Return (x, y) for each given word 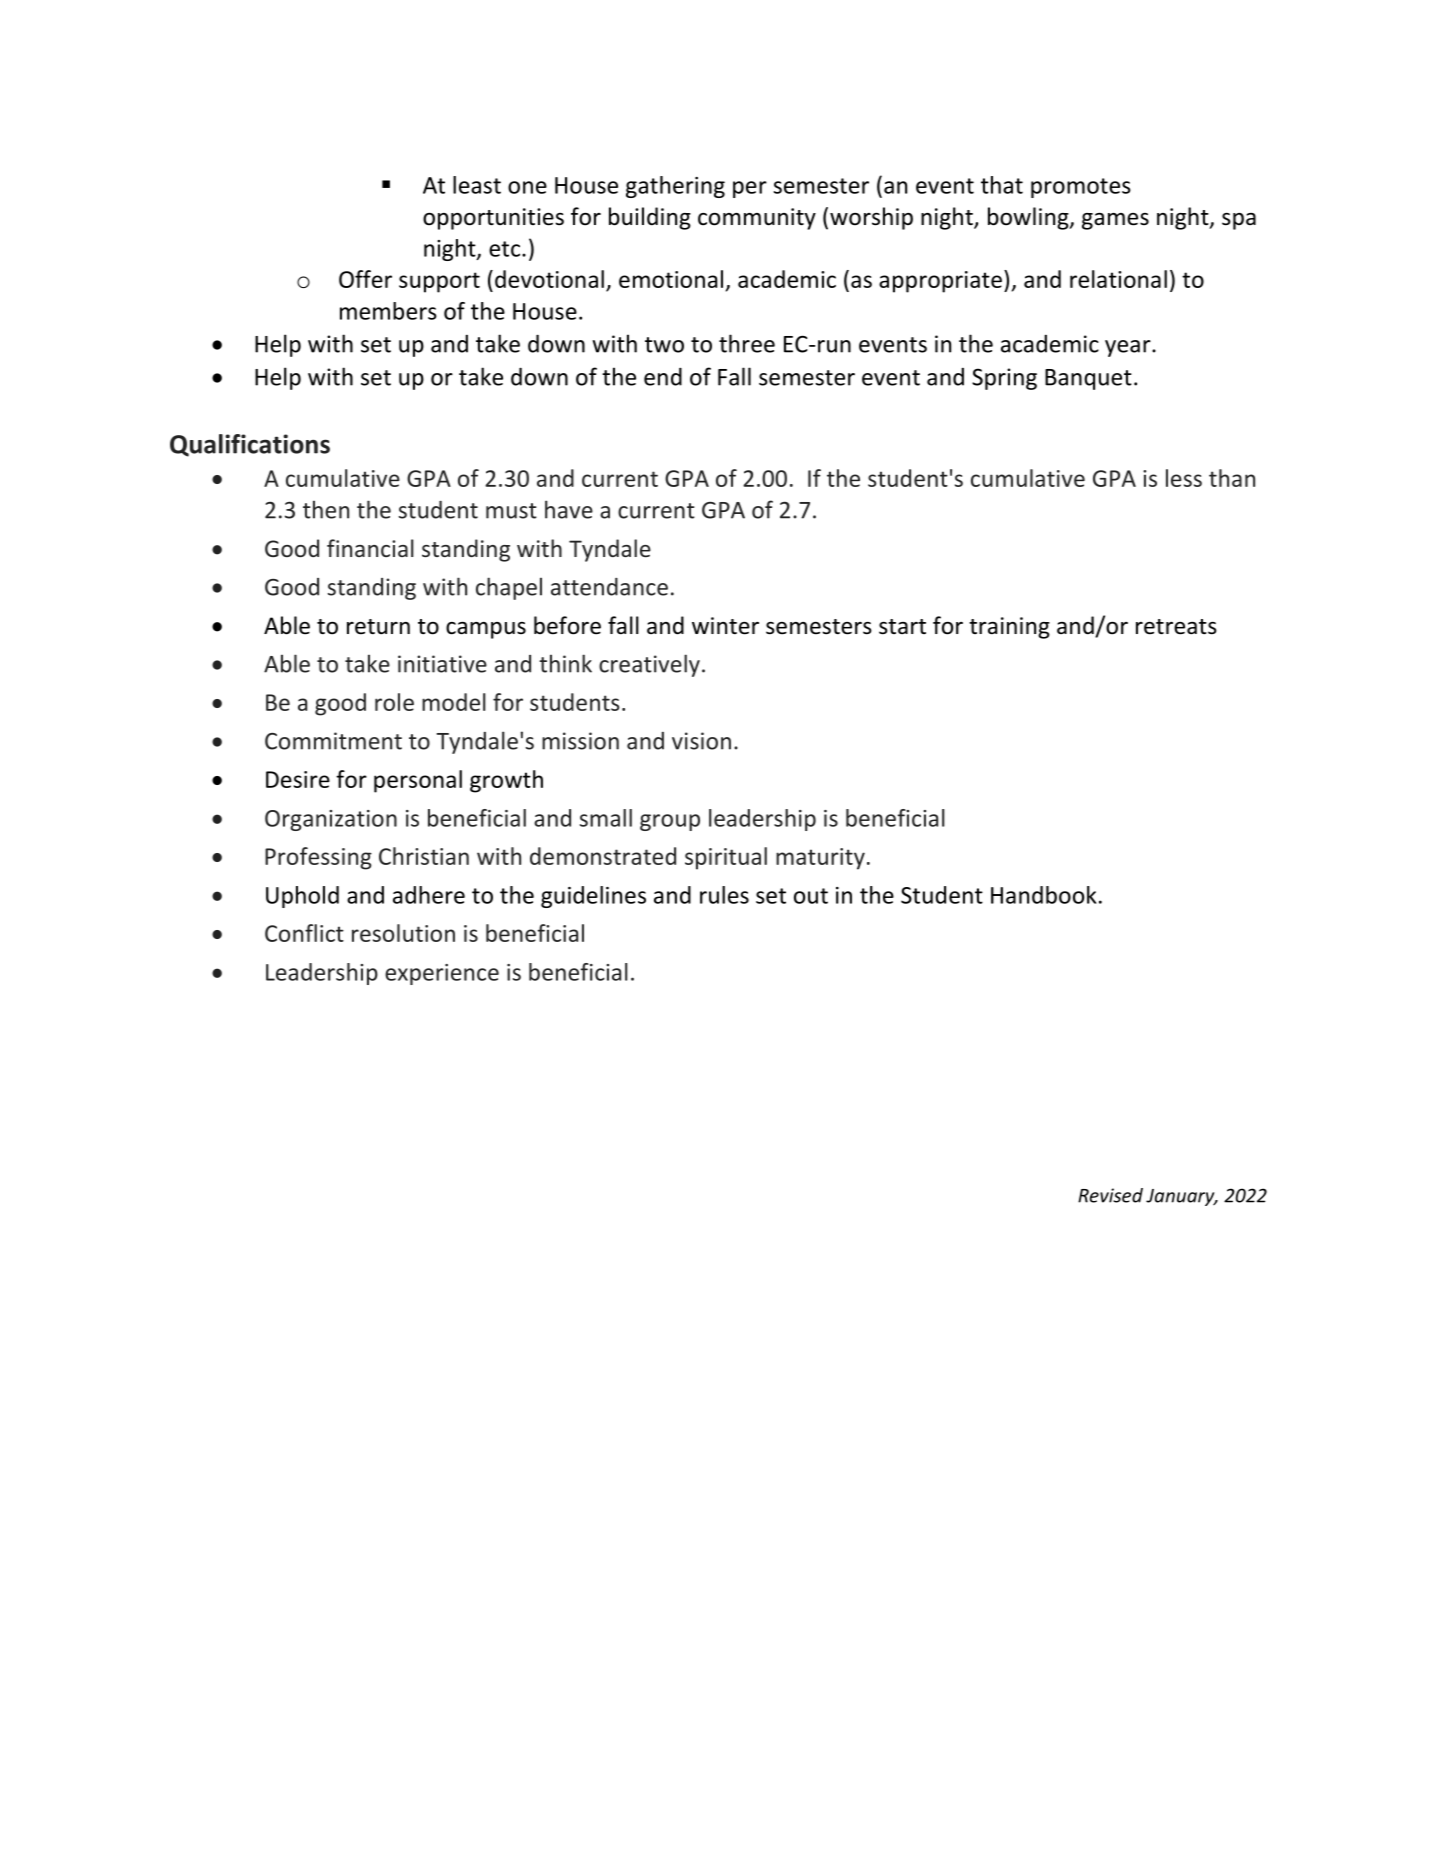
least (477, 185)
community (757, 219)
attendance (609, 587)
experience (442, 974)
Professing (318, 858)
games (1115, 221)
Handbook (1044, 895)
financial (370, 548)
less (1184, 478)
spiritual (726, 858)
